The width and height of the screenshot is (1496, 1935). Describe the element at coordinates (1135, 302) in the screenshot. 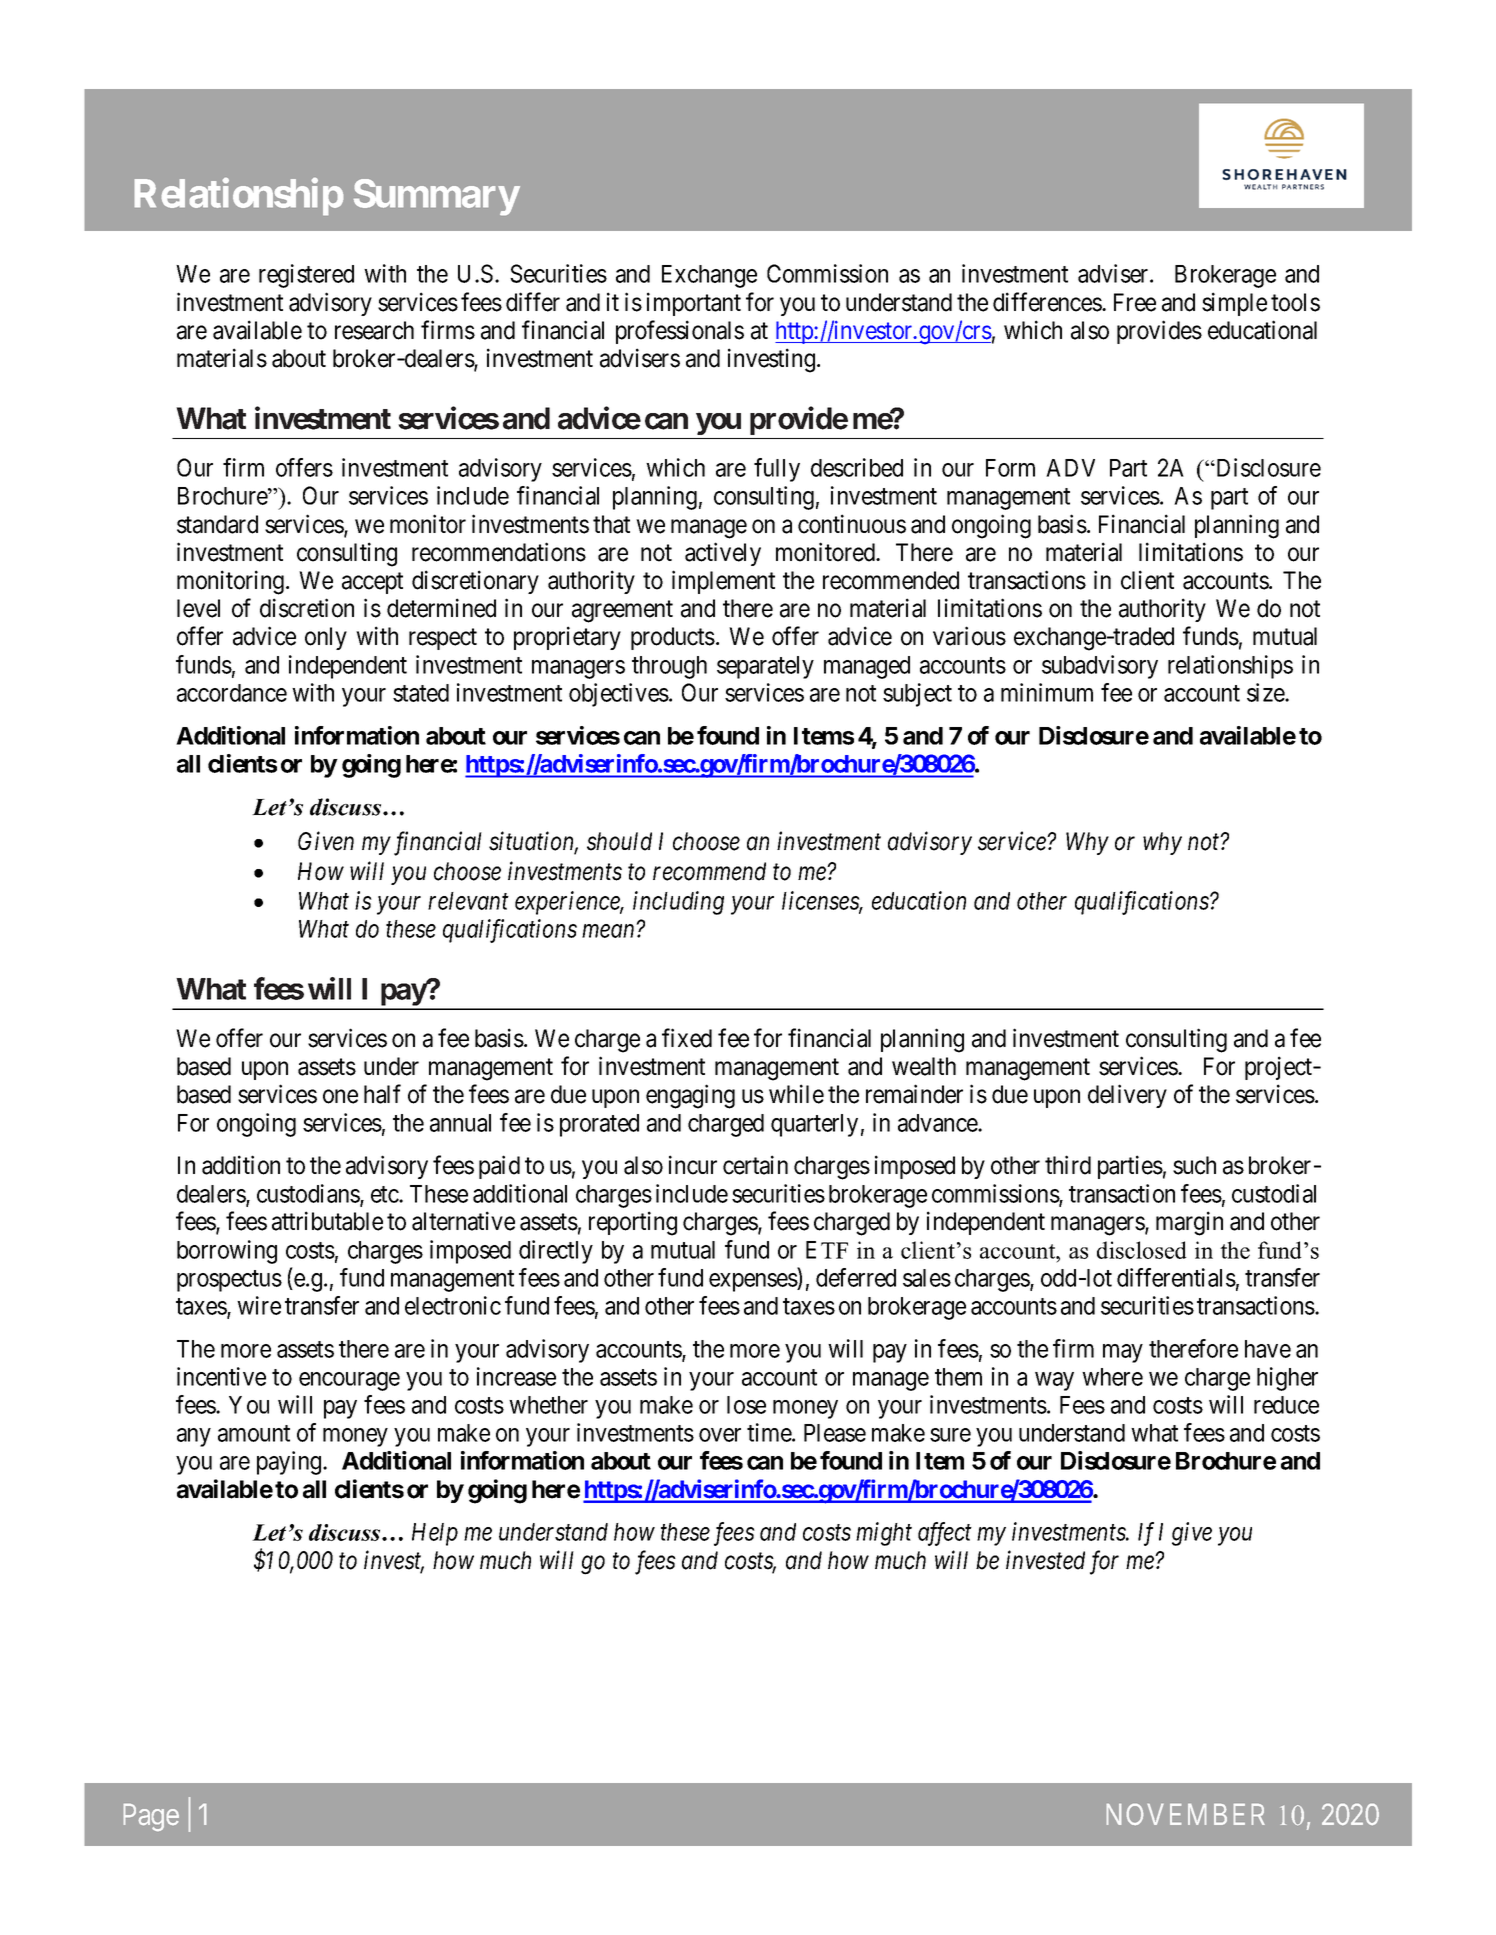

I see `Free` at that location.
